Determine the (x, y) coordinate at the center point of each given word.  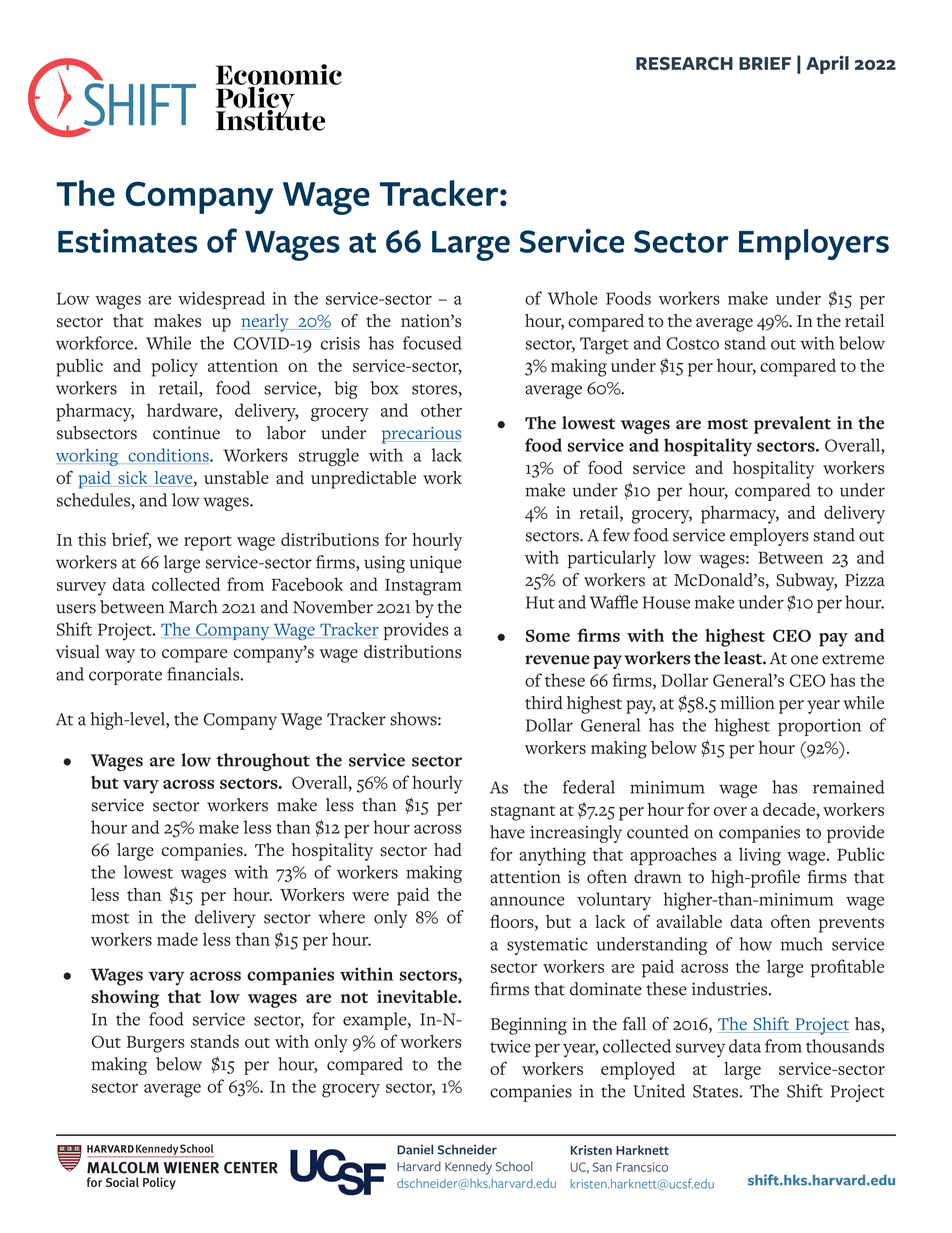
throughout (263, 762)
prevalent (792, 425)
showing (125, 999)
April (827, 64)
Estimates (128, 241)
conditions (169, 456)
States (716, 1091)
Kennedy (468, 1168)
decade (790, 809)
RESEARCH (684, 63)
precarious (422, 435)
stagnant (523, 813)
